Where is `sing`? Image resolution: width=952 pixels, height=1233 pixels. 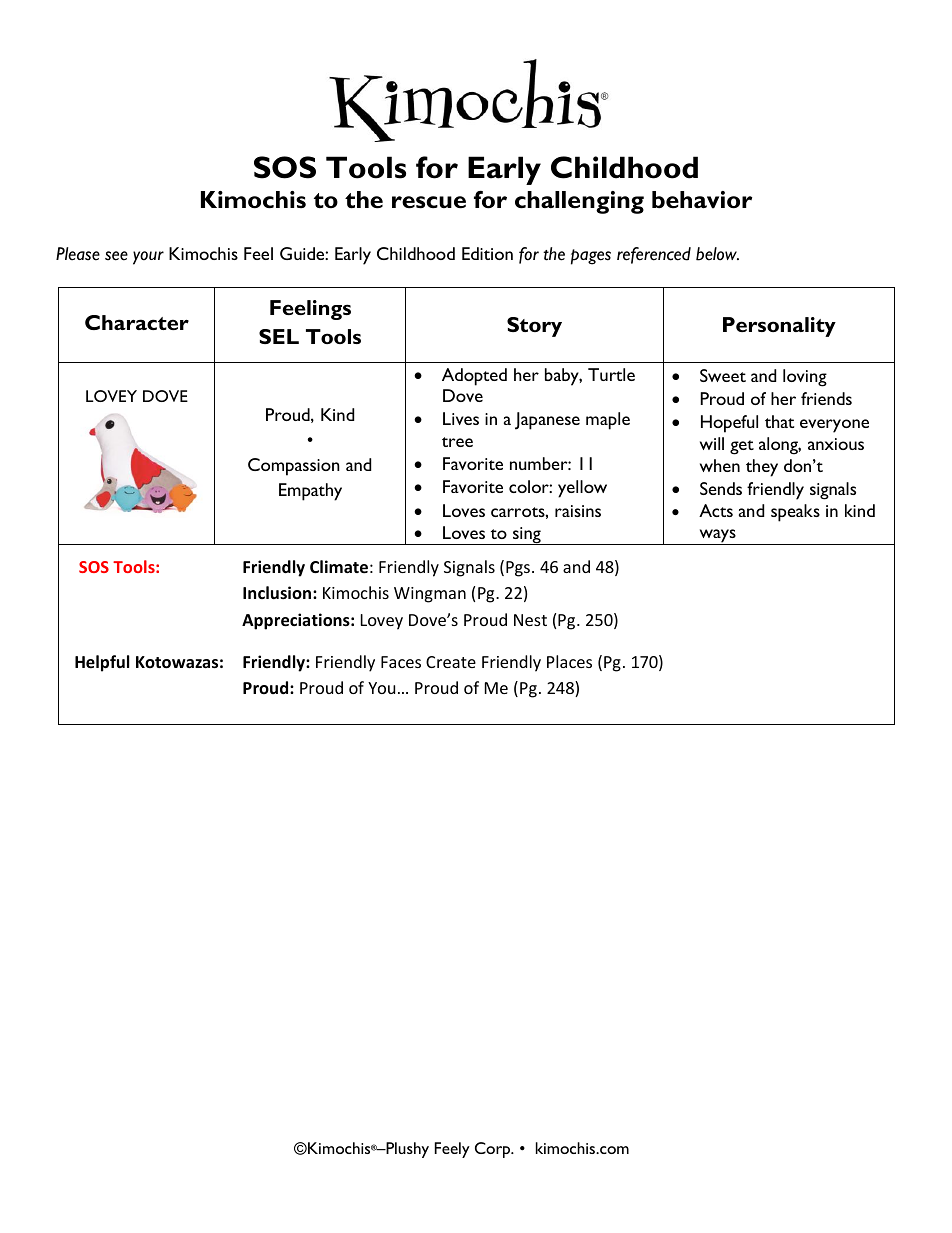 sing is located at coordinates (527, 536).
